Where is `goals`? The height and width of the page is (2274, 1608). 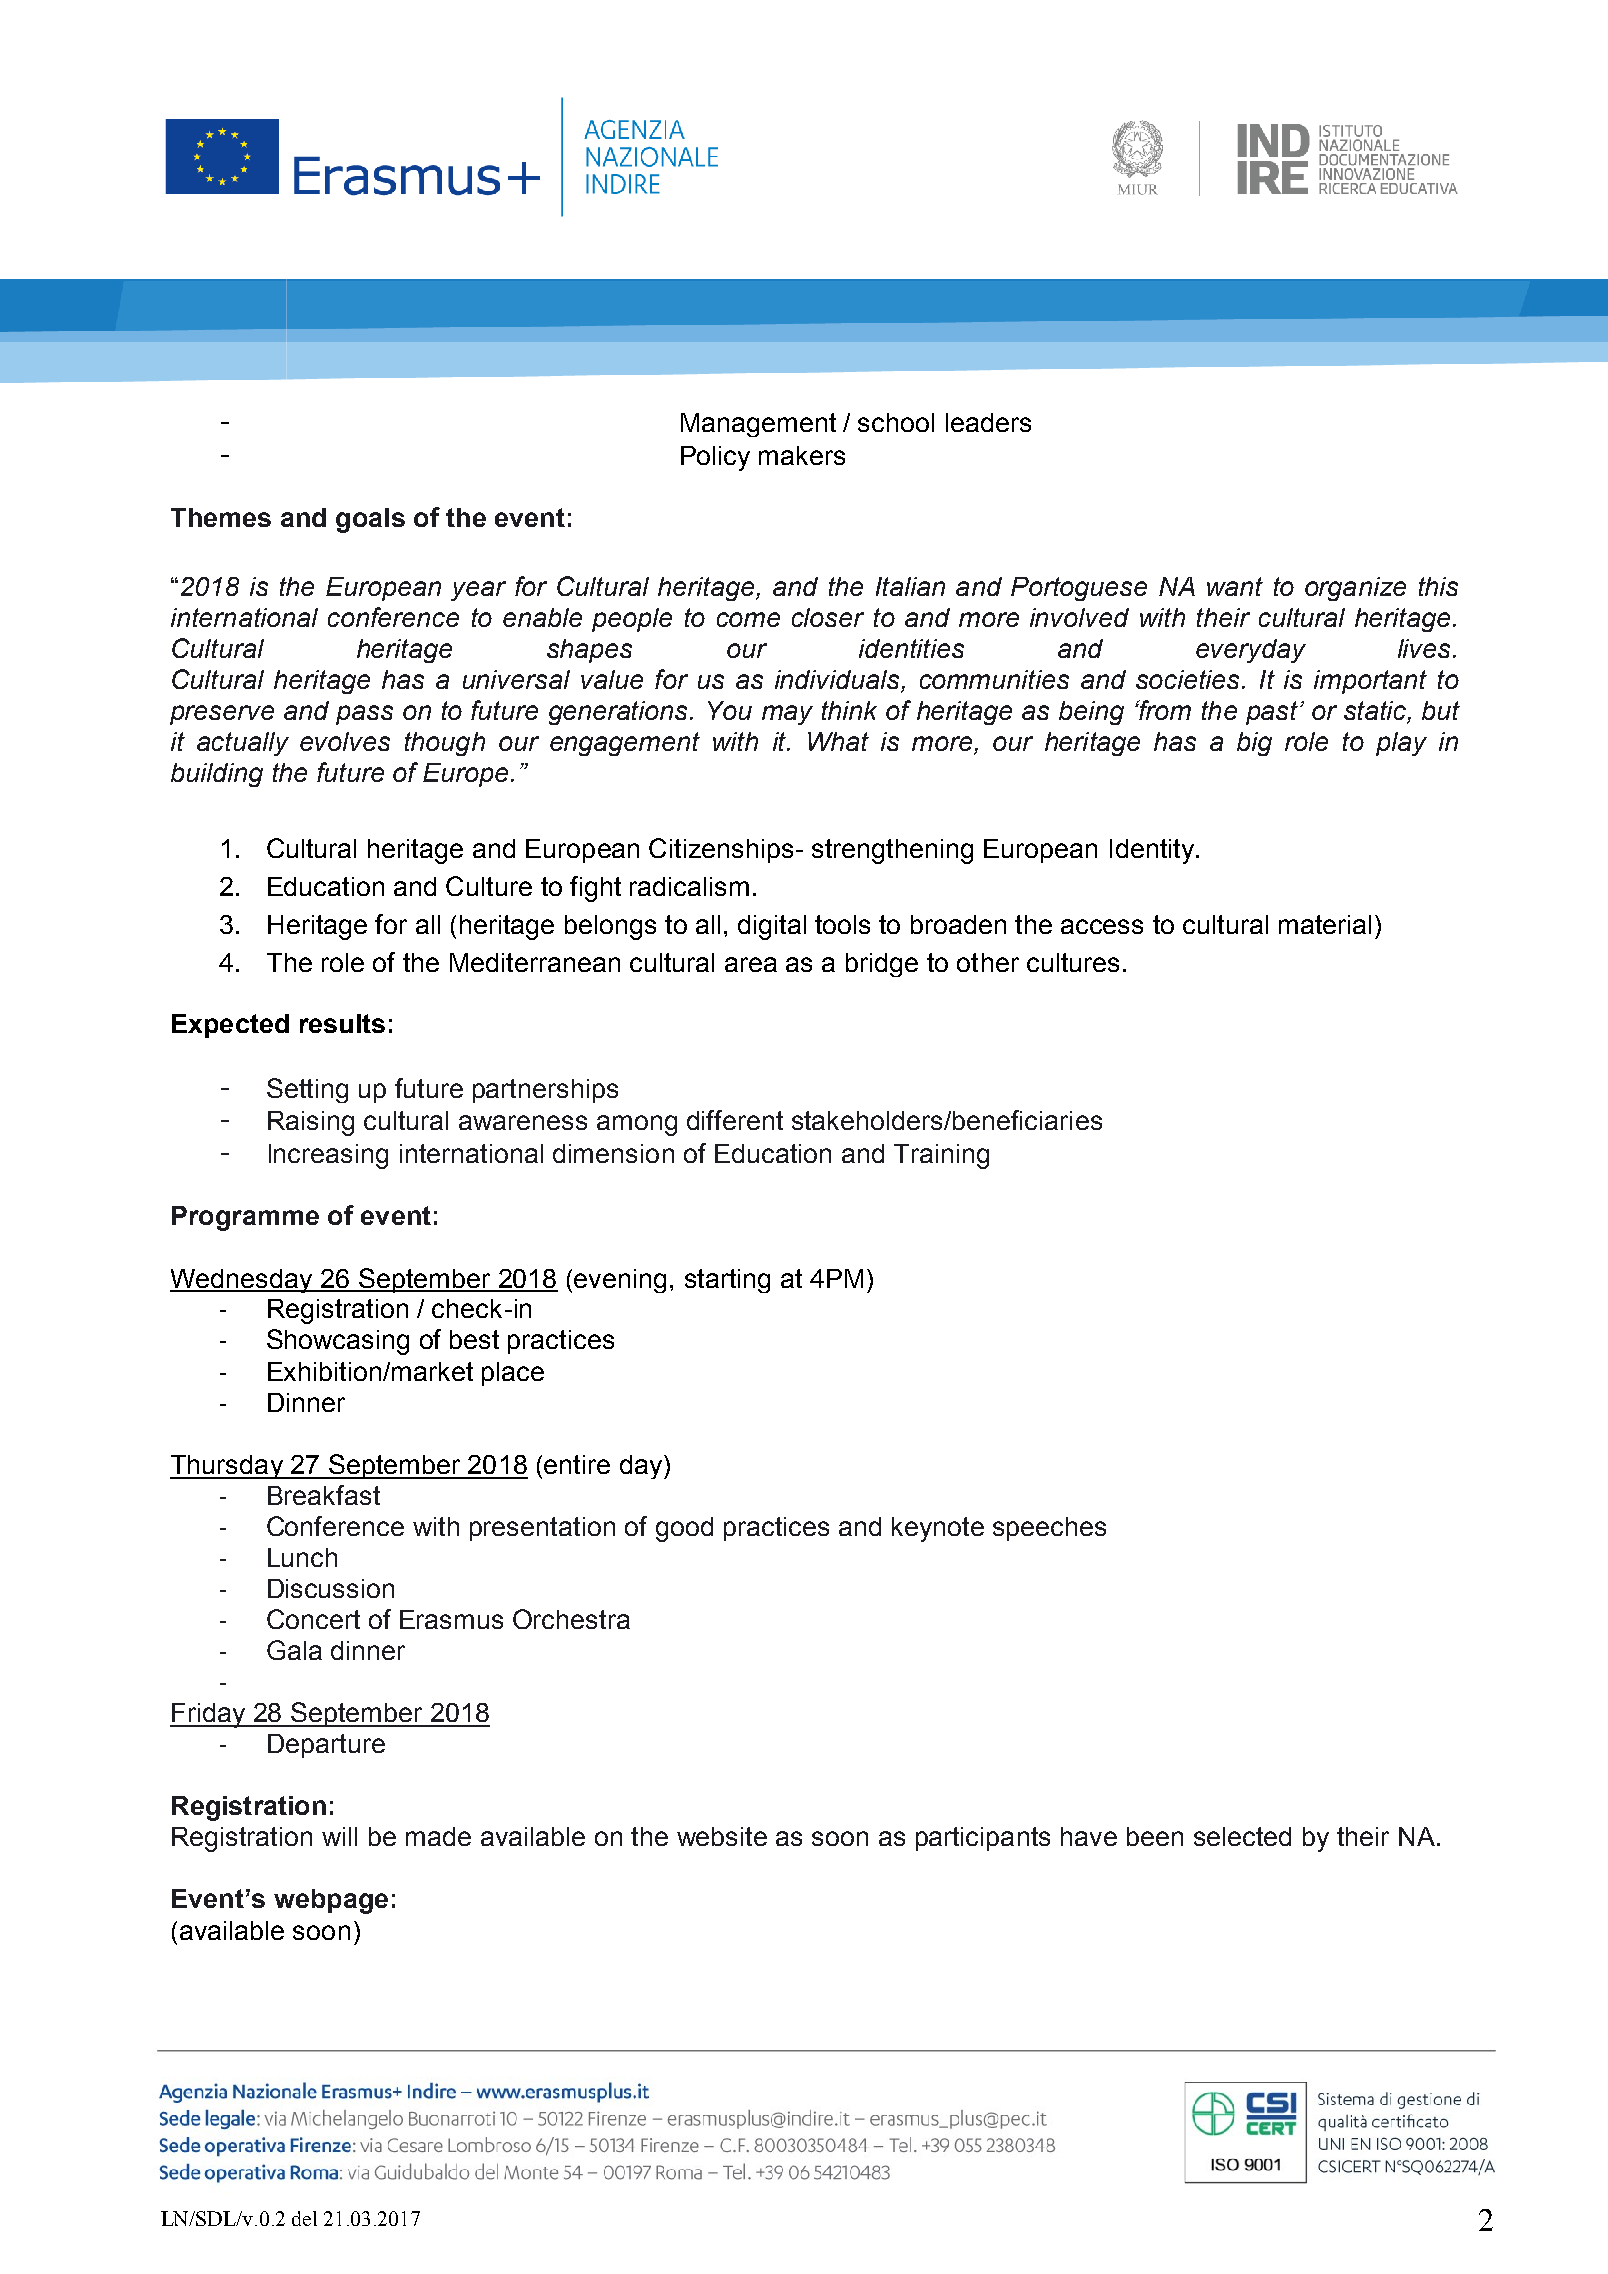 goals is located at coordinates (370, 520).
